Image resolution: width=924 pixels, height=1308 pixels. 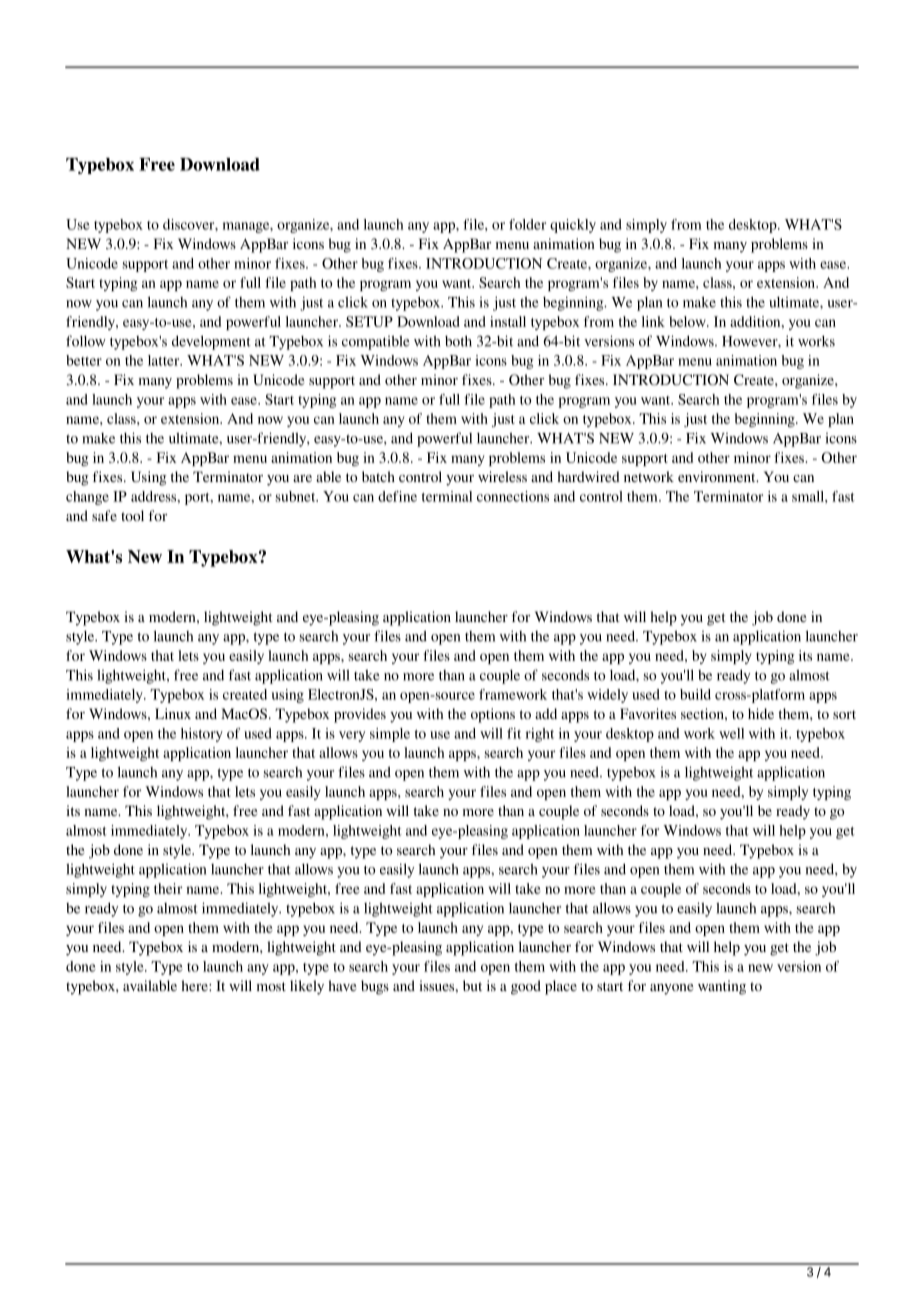 What do you see at coordinates (695, 694) in the screenshot?
I see `build` at bounding box center [695, 694].
